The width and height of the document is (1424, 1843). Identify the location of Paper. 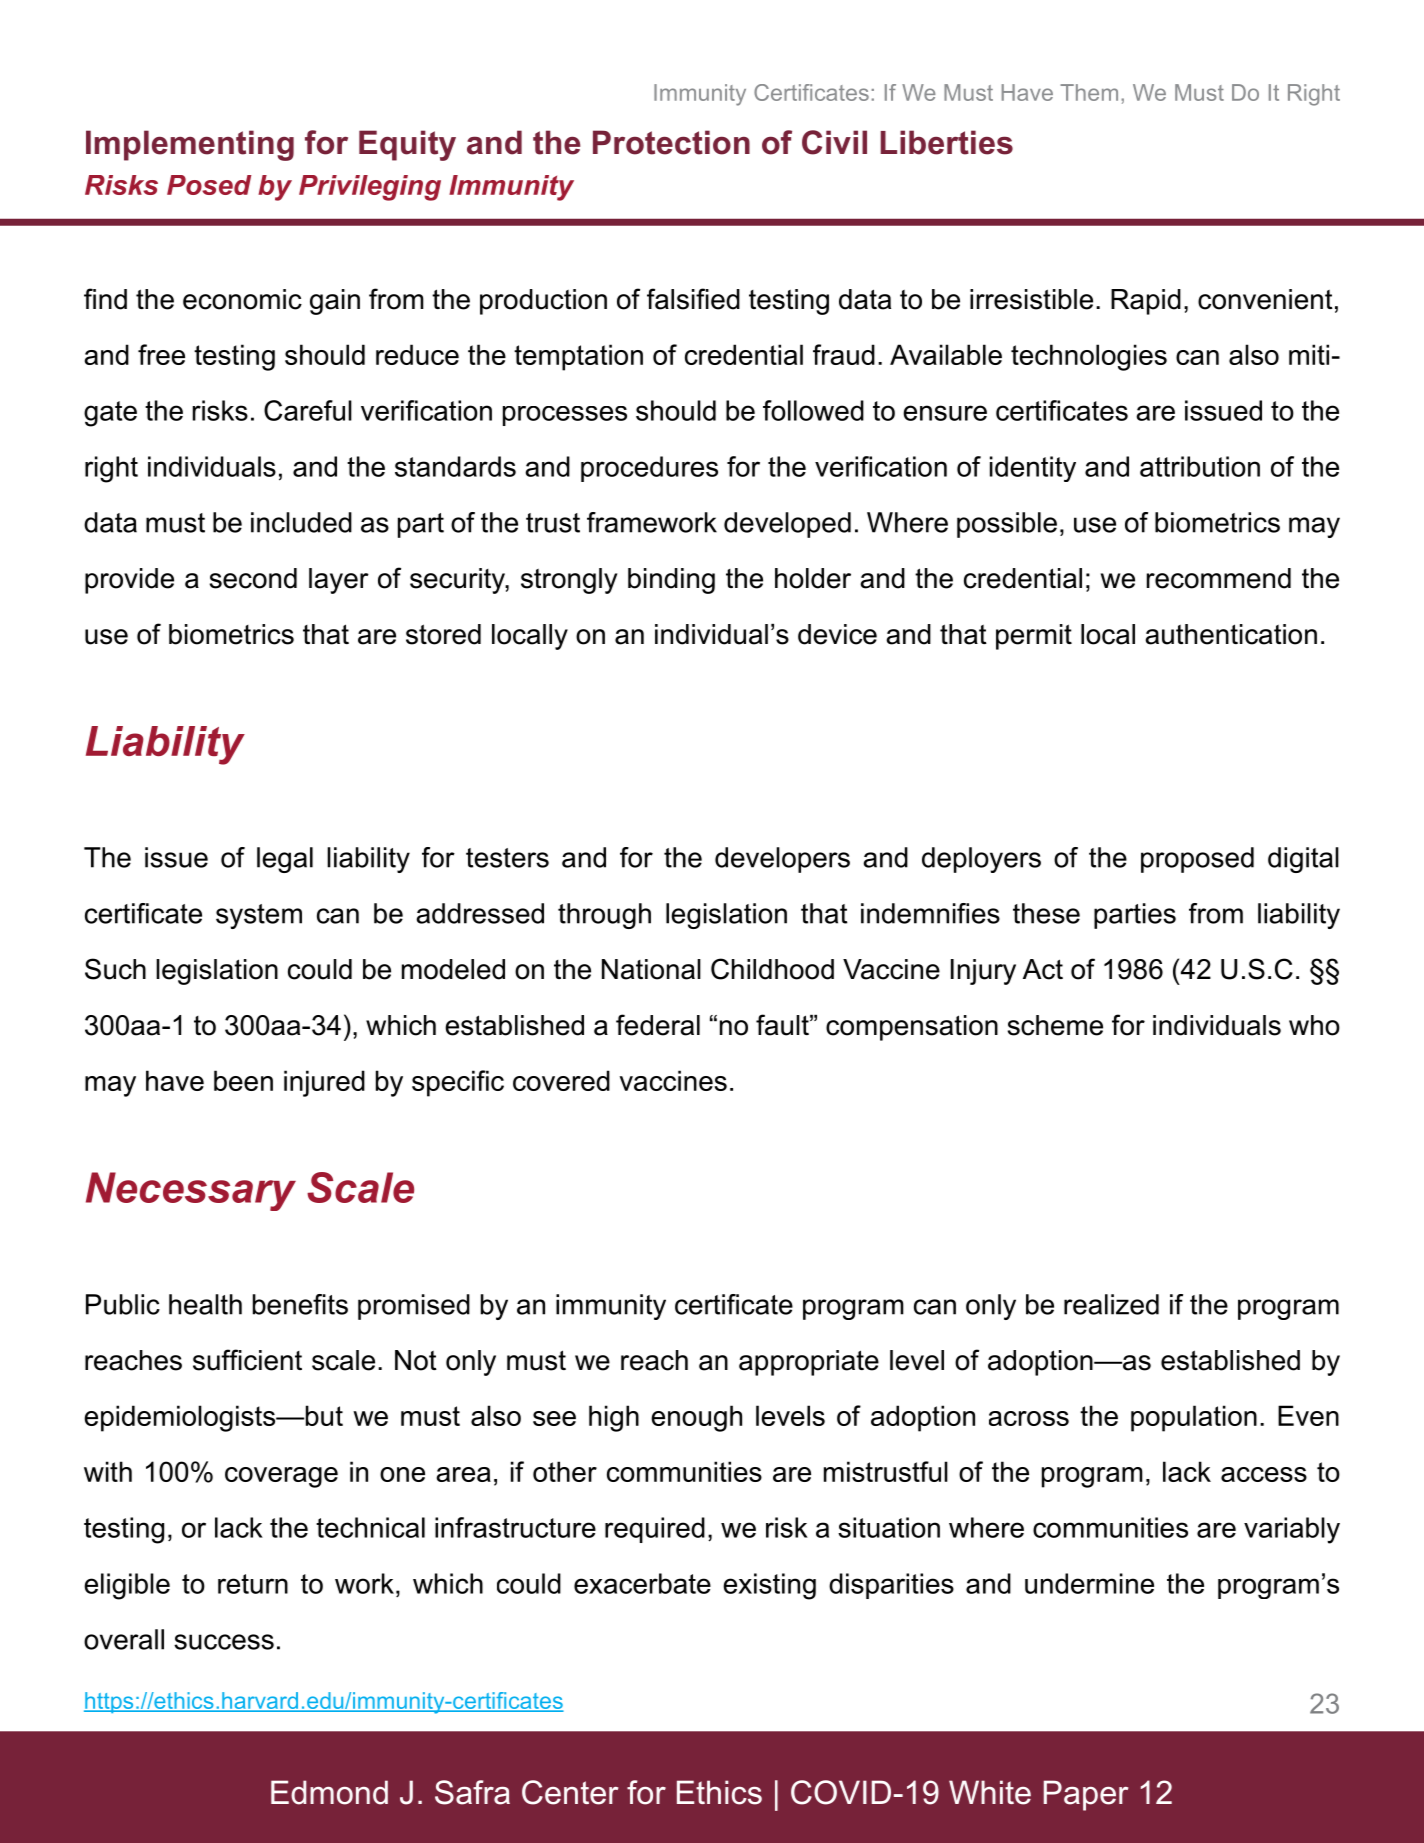
(1086, 1795).
